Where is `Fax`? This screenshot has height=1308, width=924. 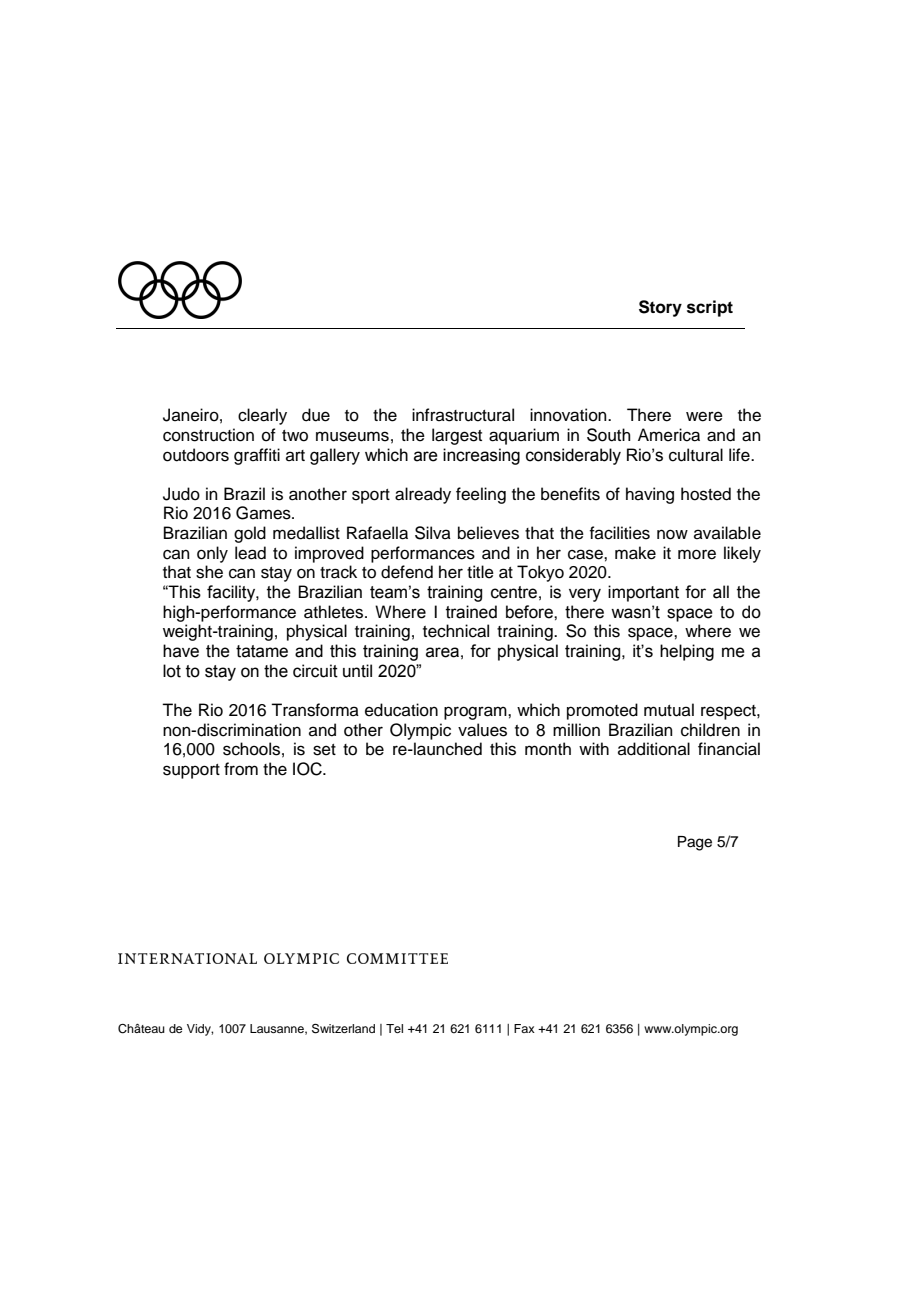
Fax is located at coordinates (524, 1028).
